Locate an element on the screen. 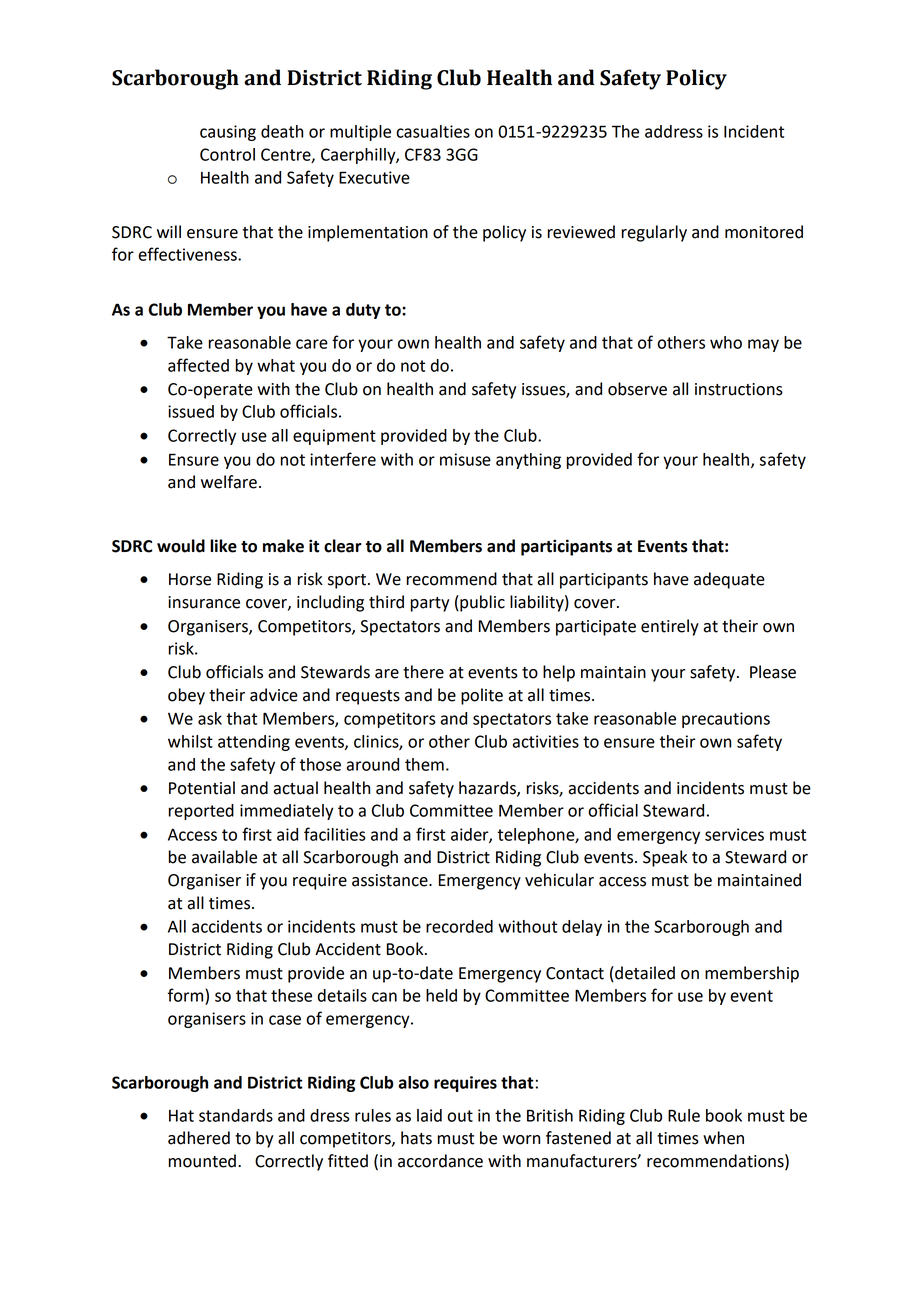 The image size is (924, 1307). laid is located at coordinates (429, 1115).
